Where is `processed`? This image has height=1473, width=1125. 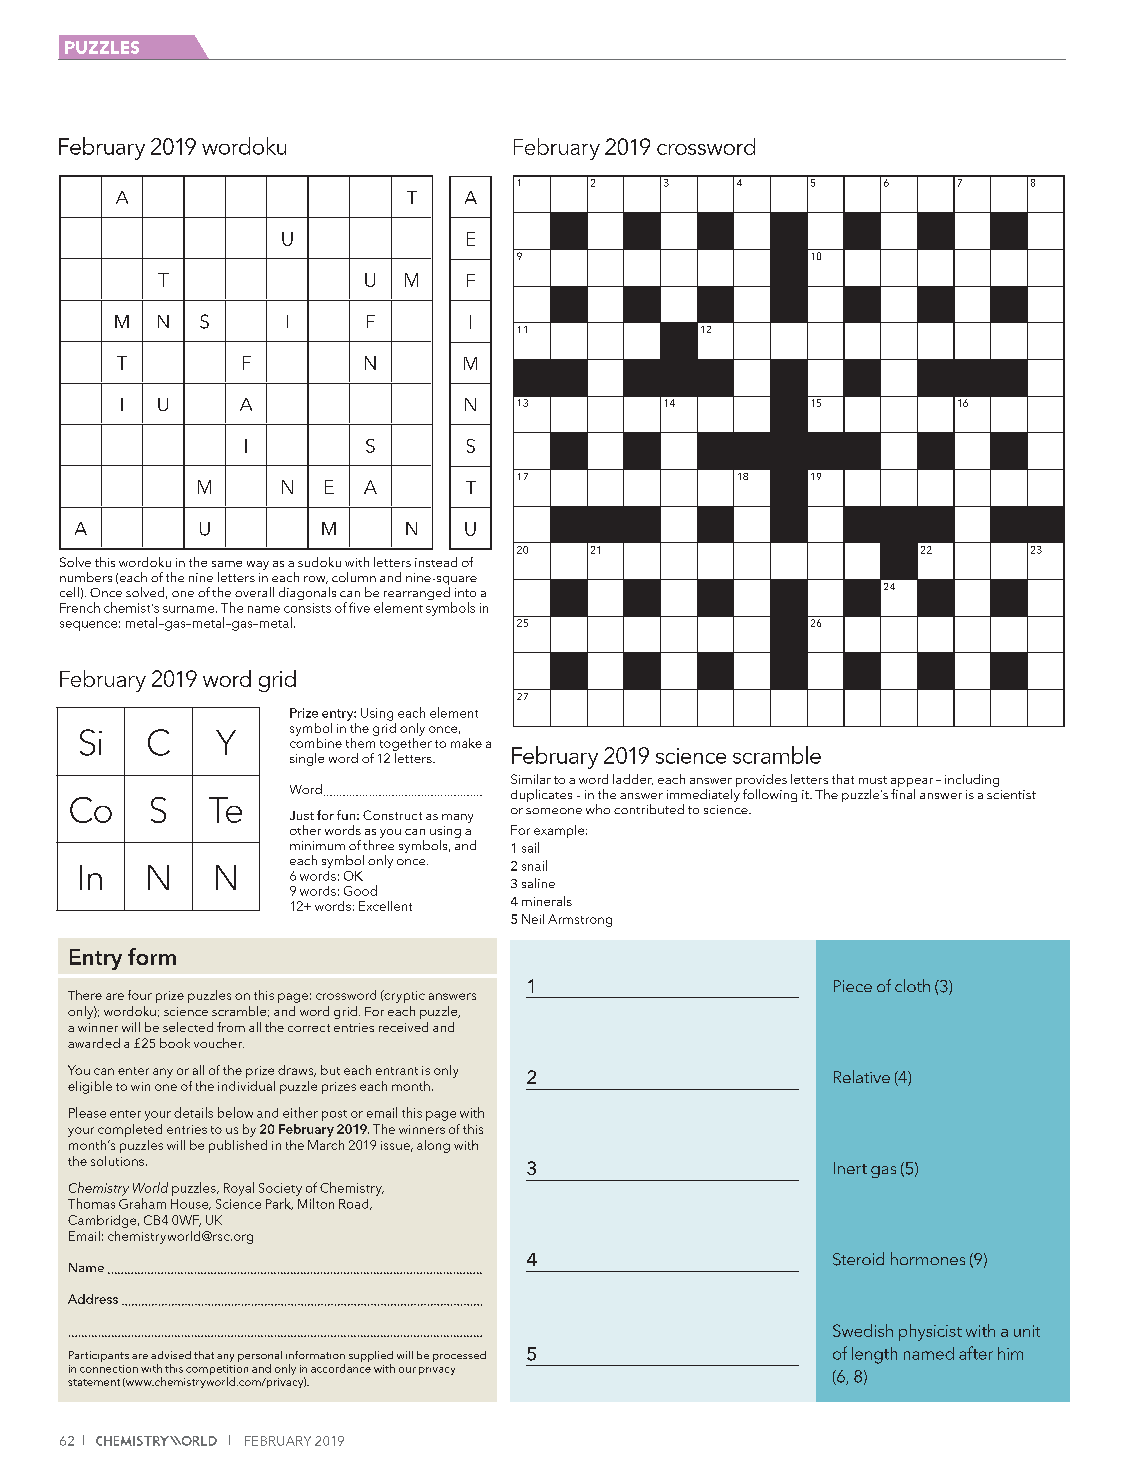 processed is located at coordinates (459, 1356).
